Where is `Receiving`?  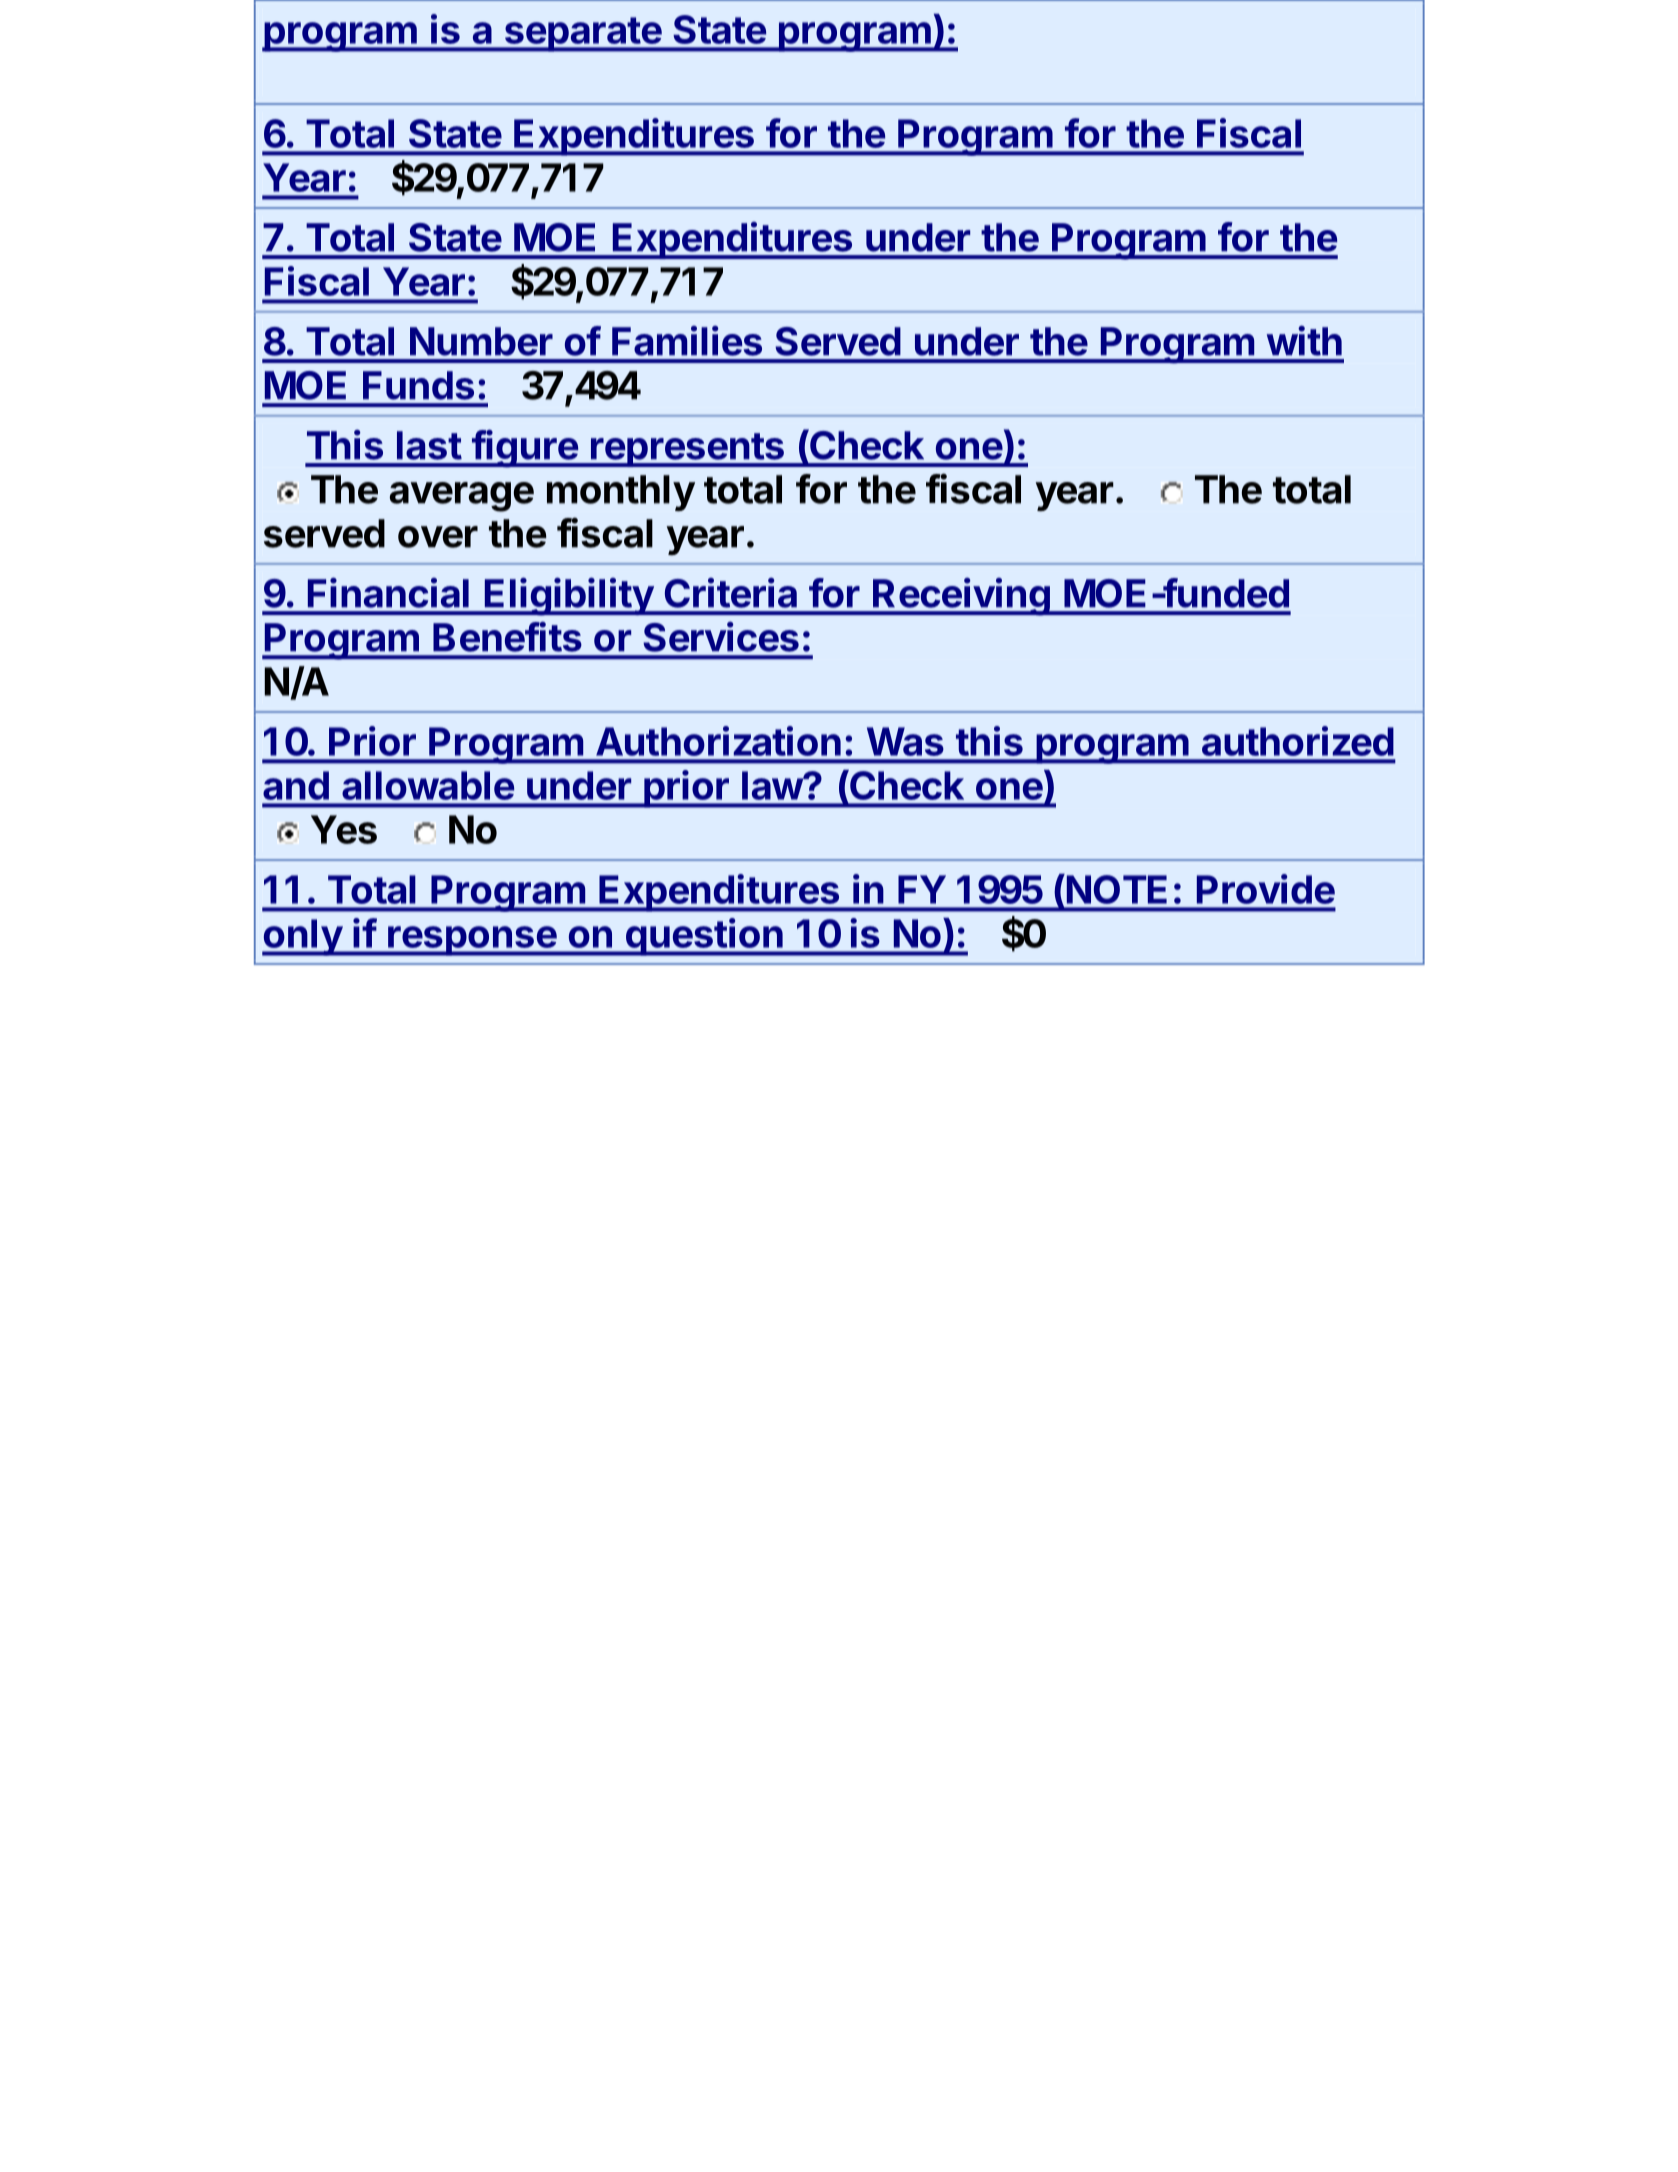 Receiving is located at coordinates (961, 597).
